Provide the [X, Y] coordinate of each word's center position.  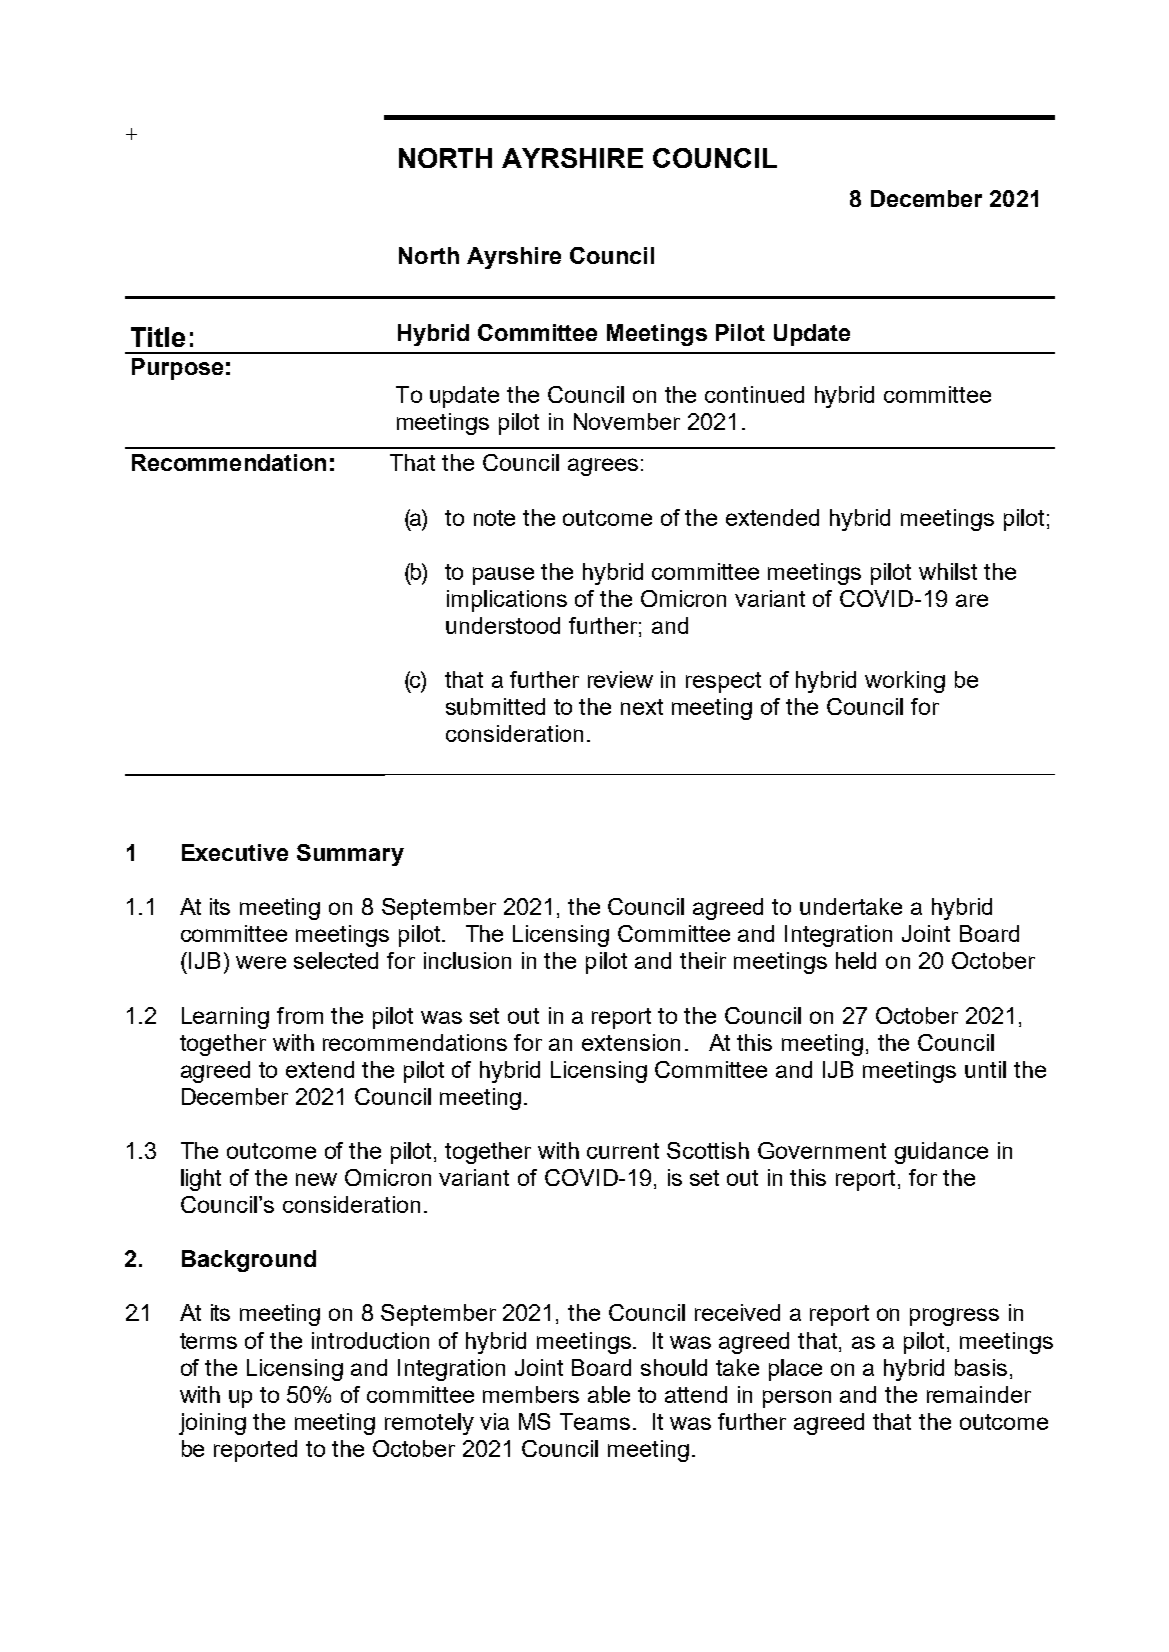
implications [507, 601]
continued [754, 394]
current [623, 1151]
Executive [235, 852]
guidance [941, 1153]
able [609, 1394]
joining [212, 1424]
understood [503, 625]
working [905, 682]
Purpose [177, 369]
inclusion [467, 960]
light [201, 1180]
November [627, 421]
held [856, 960]
